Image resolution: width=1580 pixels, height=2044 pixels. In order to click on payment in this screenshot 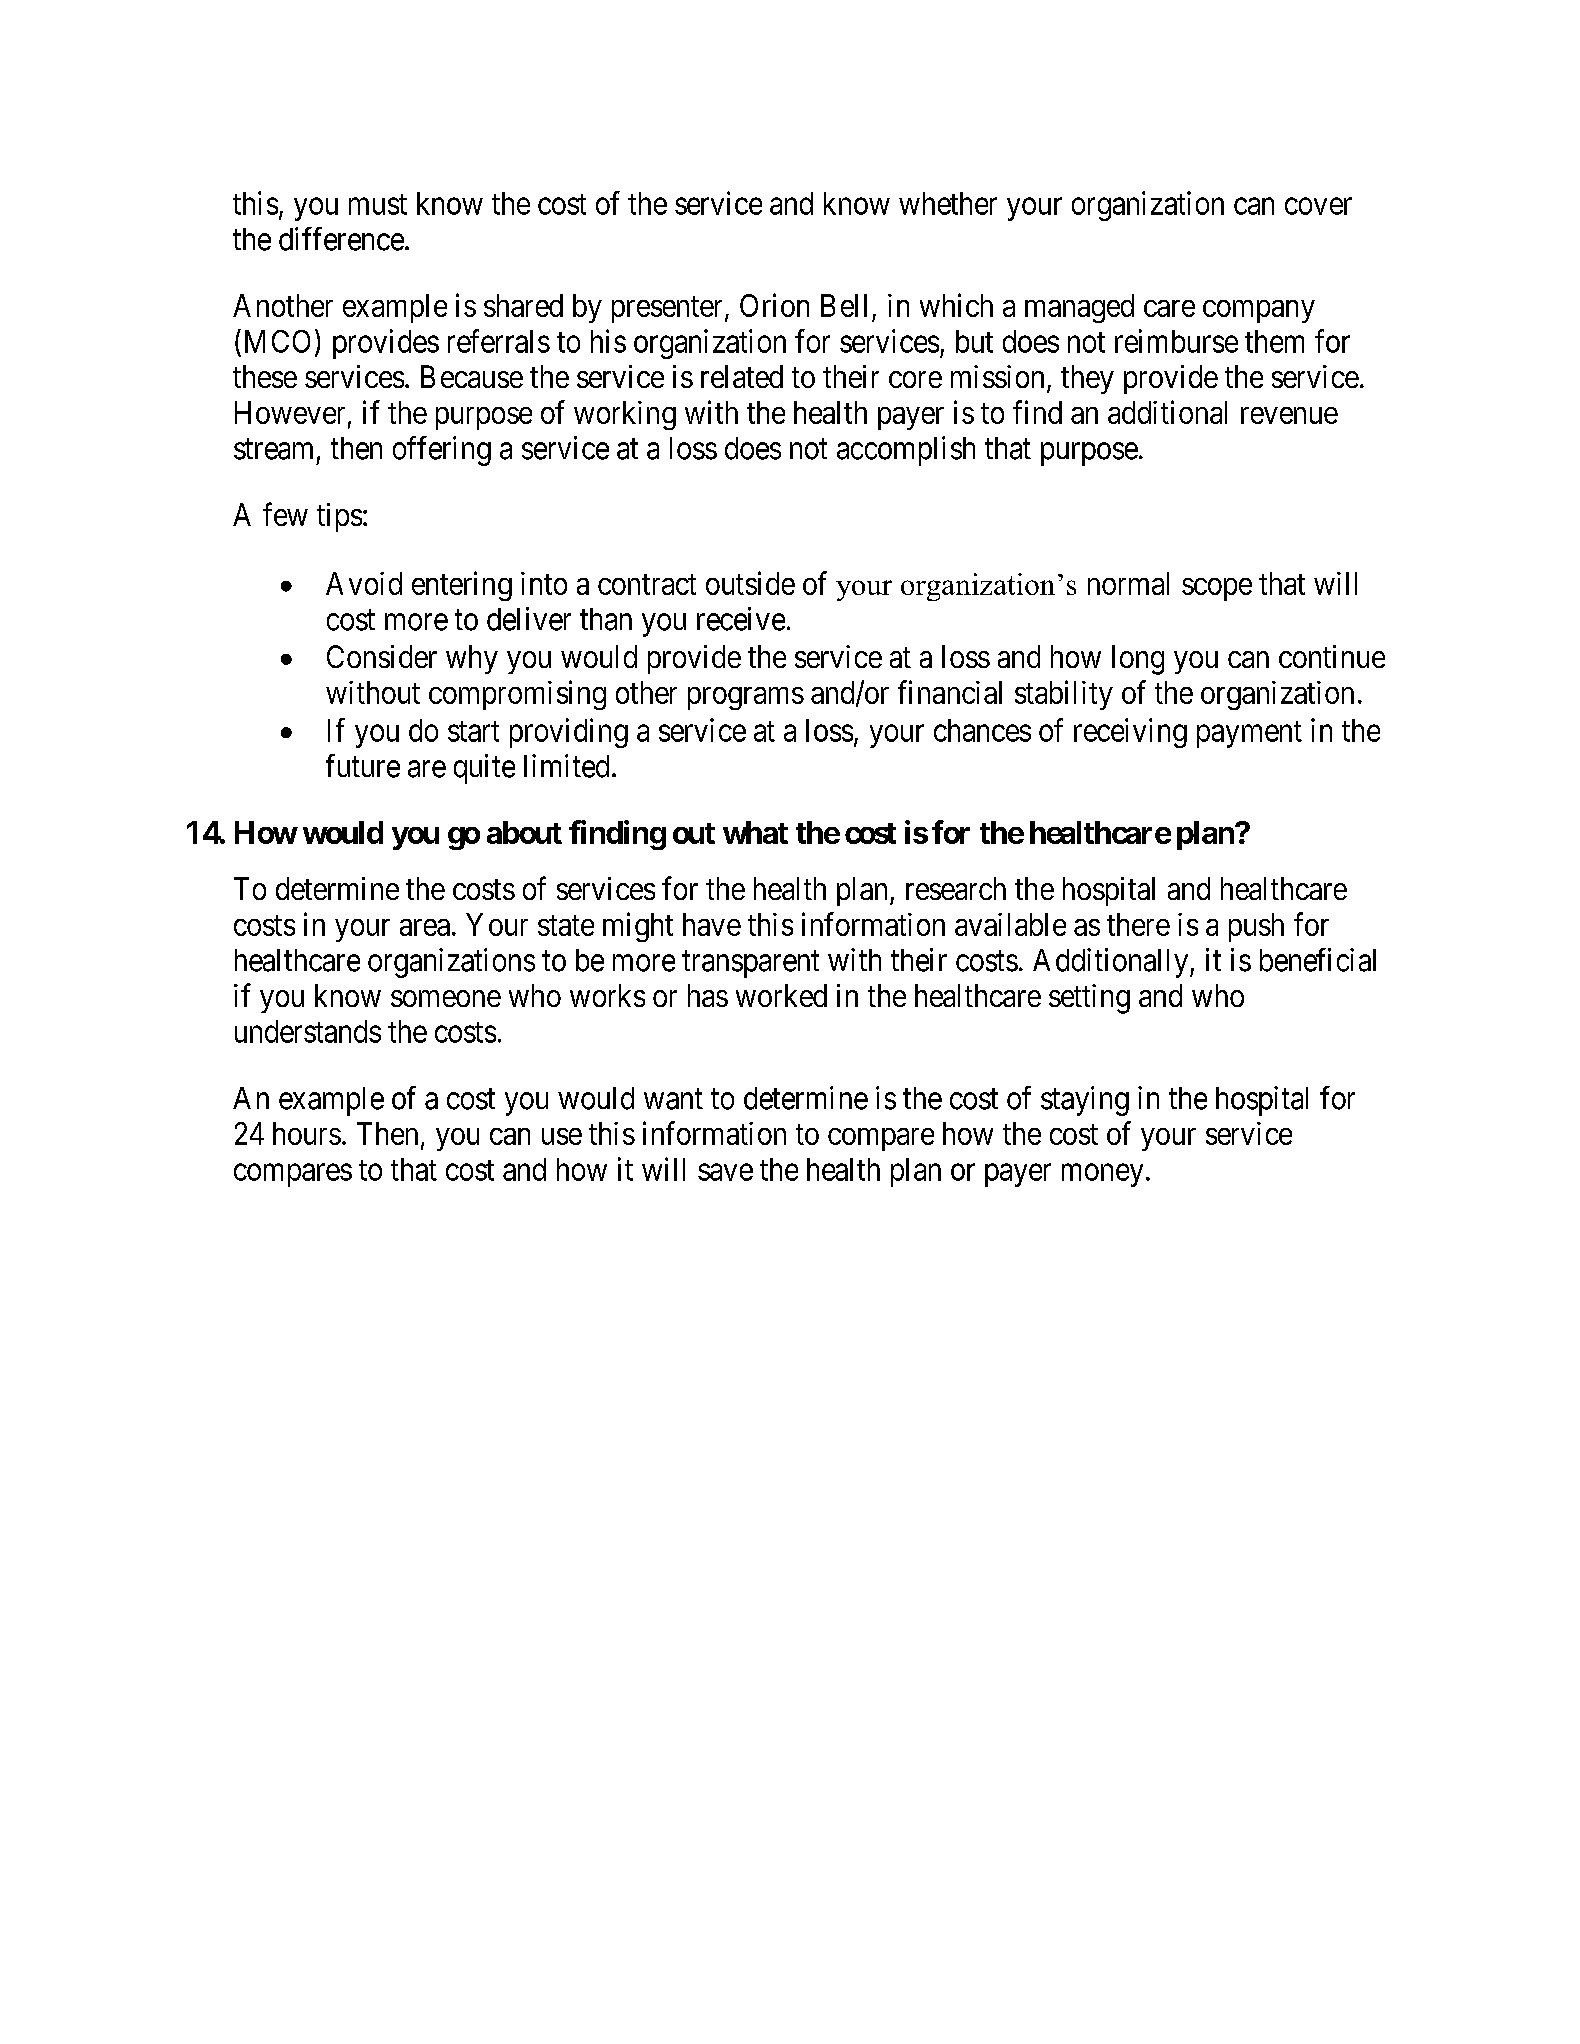, I will do `click(1249, 734)`.
